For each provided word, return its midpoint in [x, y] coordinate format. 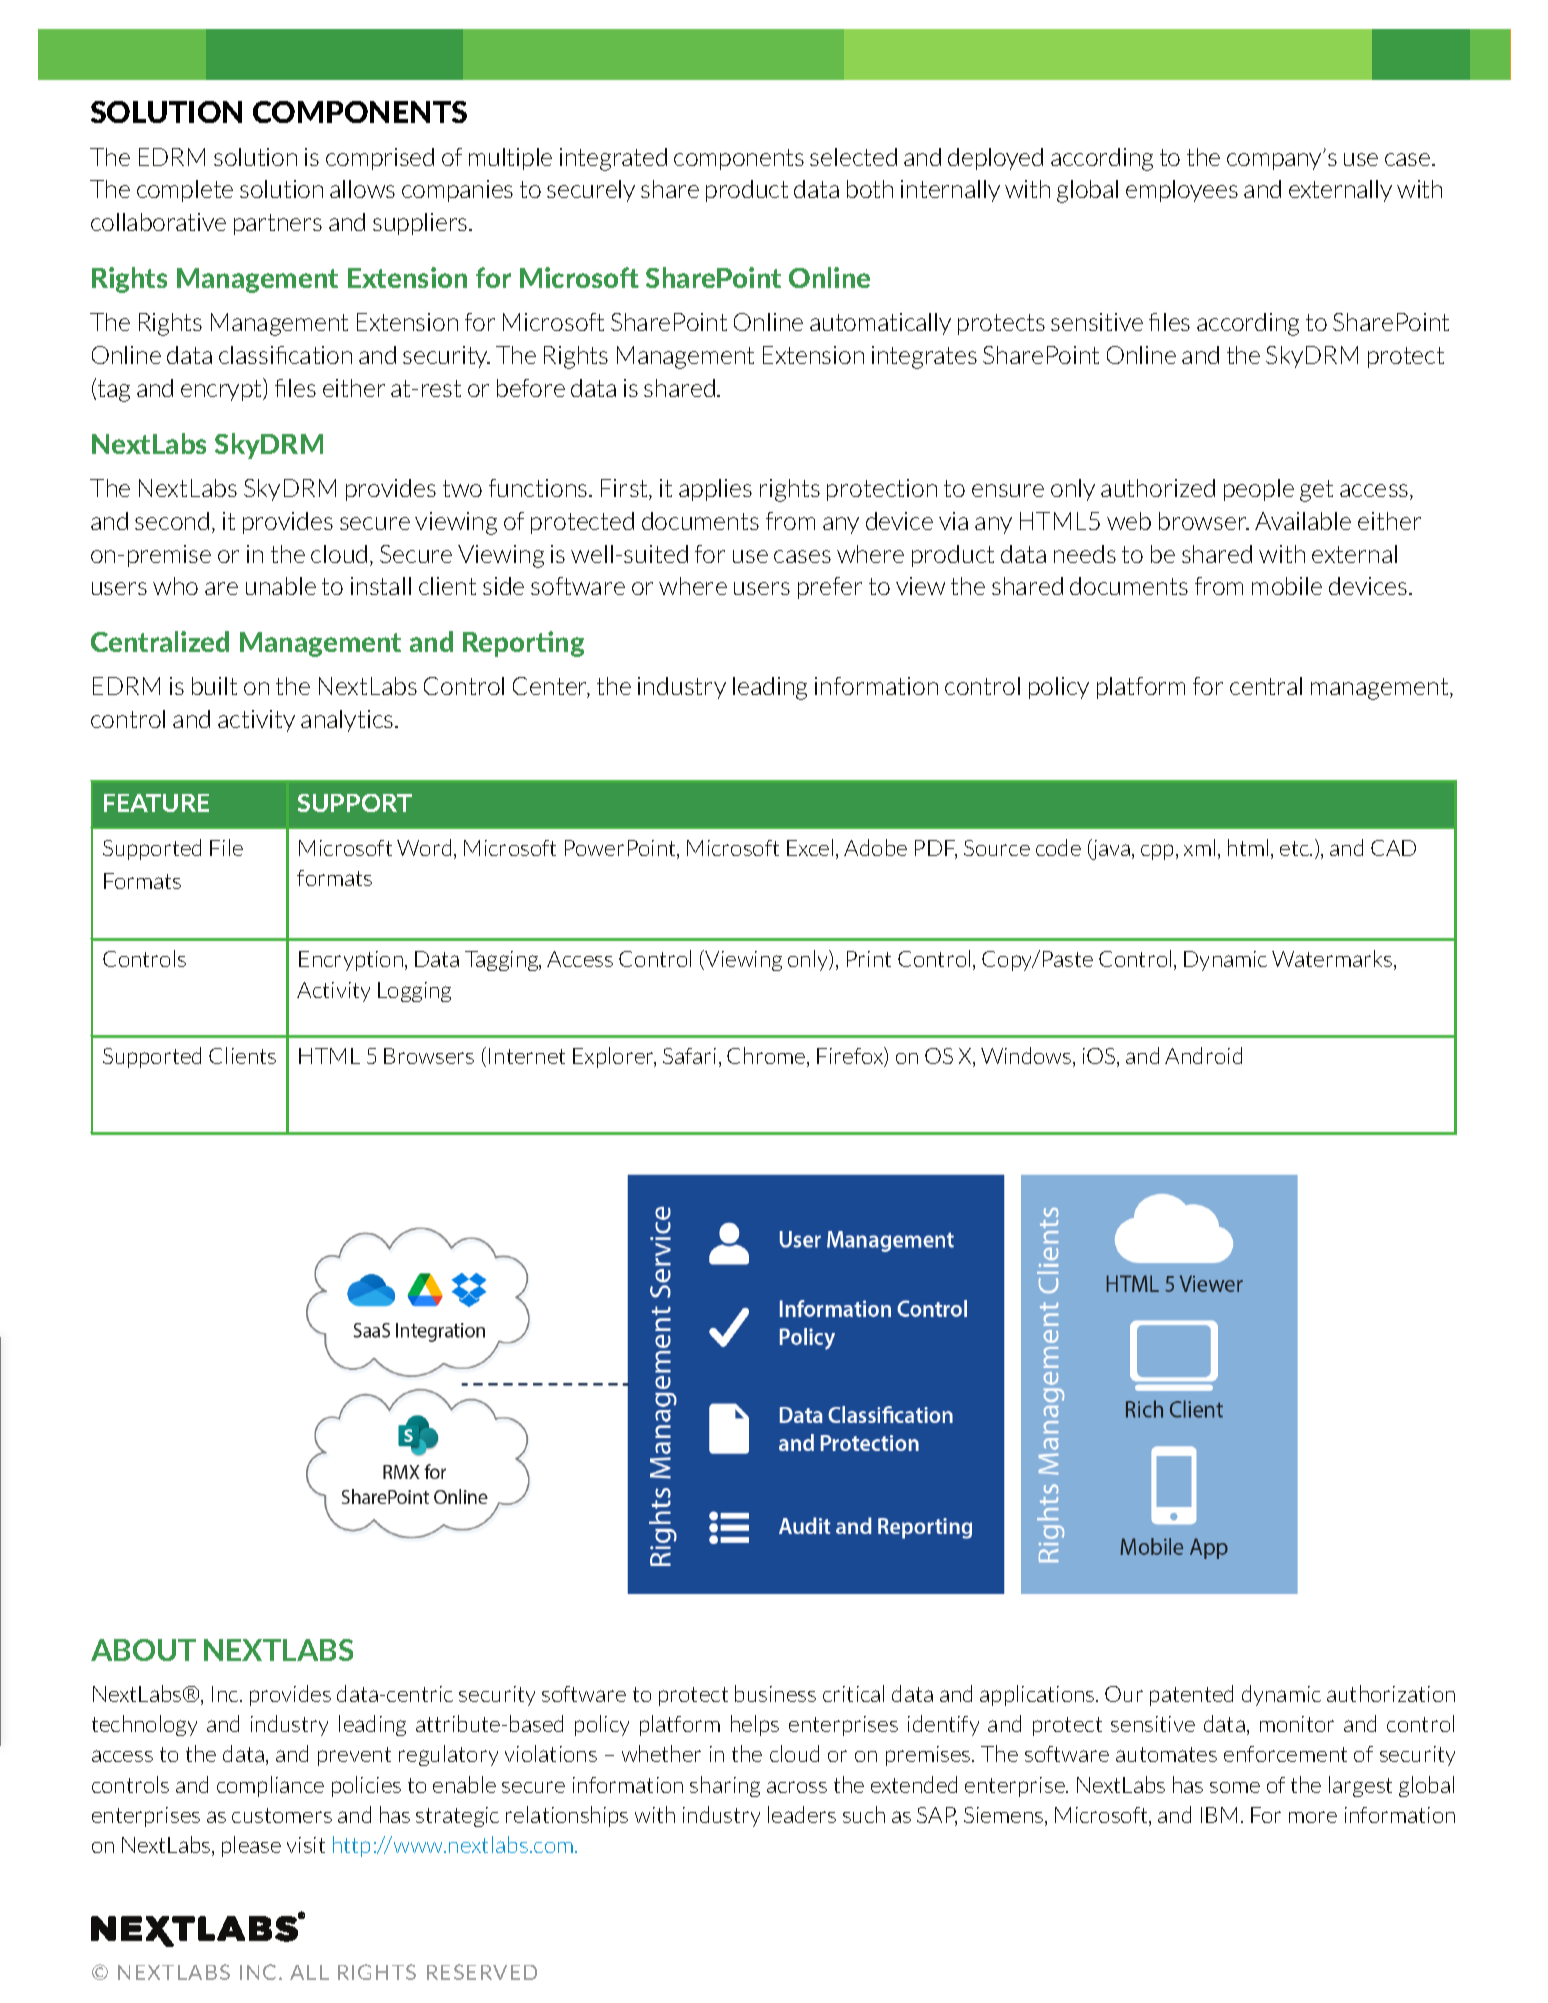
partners [278, 224]
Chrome [767, 1057]
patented [1191, 1695]
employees [1182, 191]
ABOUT [143, 1650]
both [870, 189]
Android [1203, 1055]
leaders [802, 1814]
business [775, 1693]
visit [306, 1845]
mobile [1287, 586]
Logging [414, 992]
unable [281, 586]
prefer [830, 588]
